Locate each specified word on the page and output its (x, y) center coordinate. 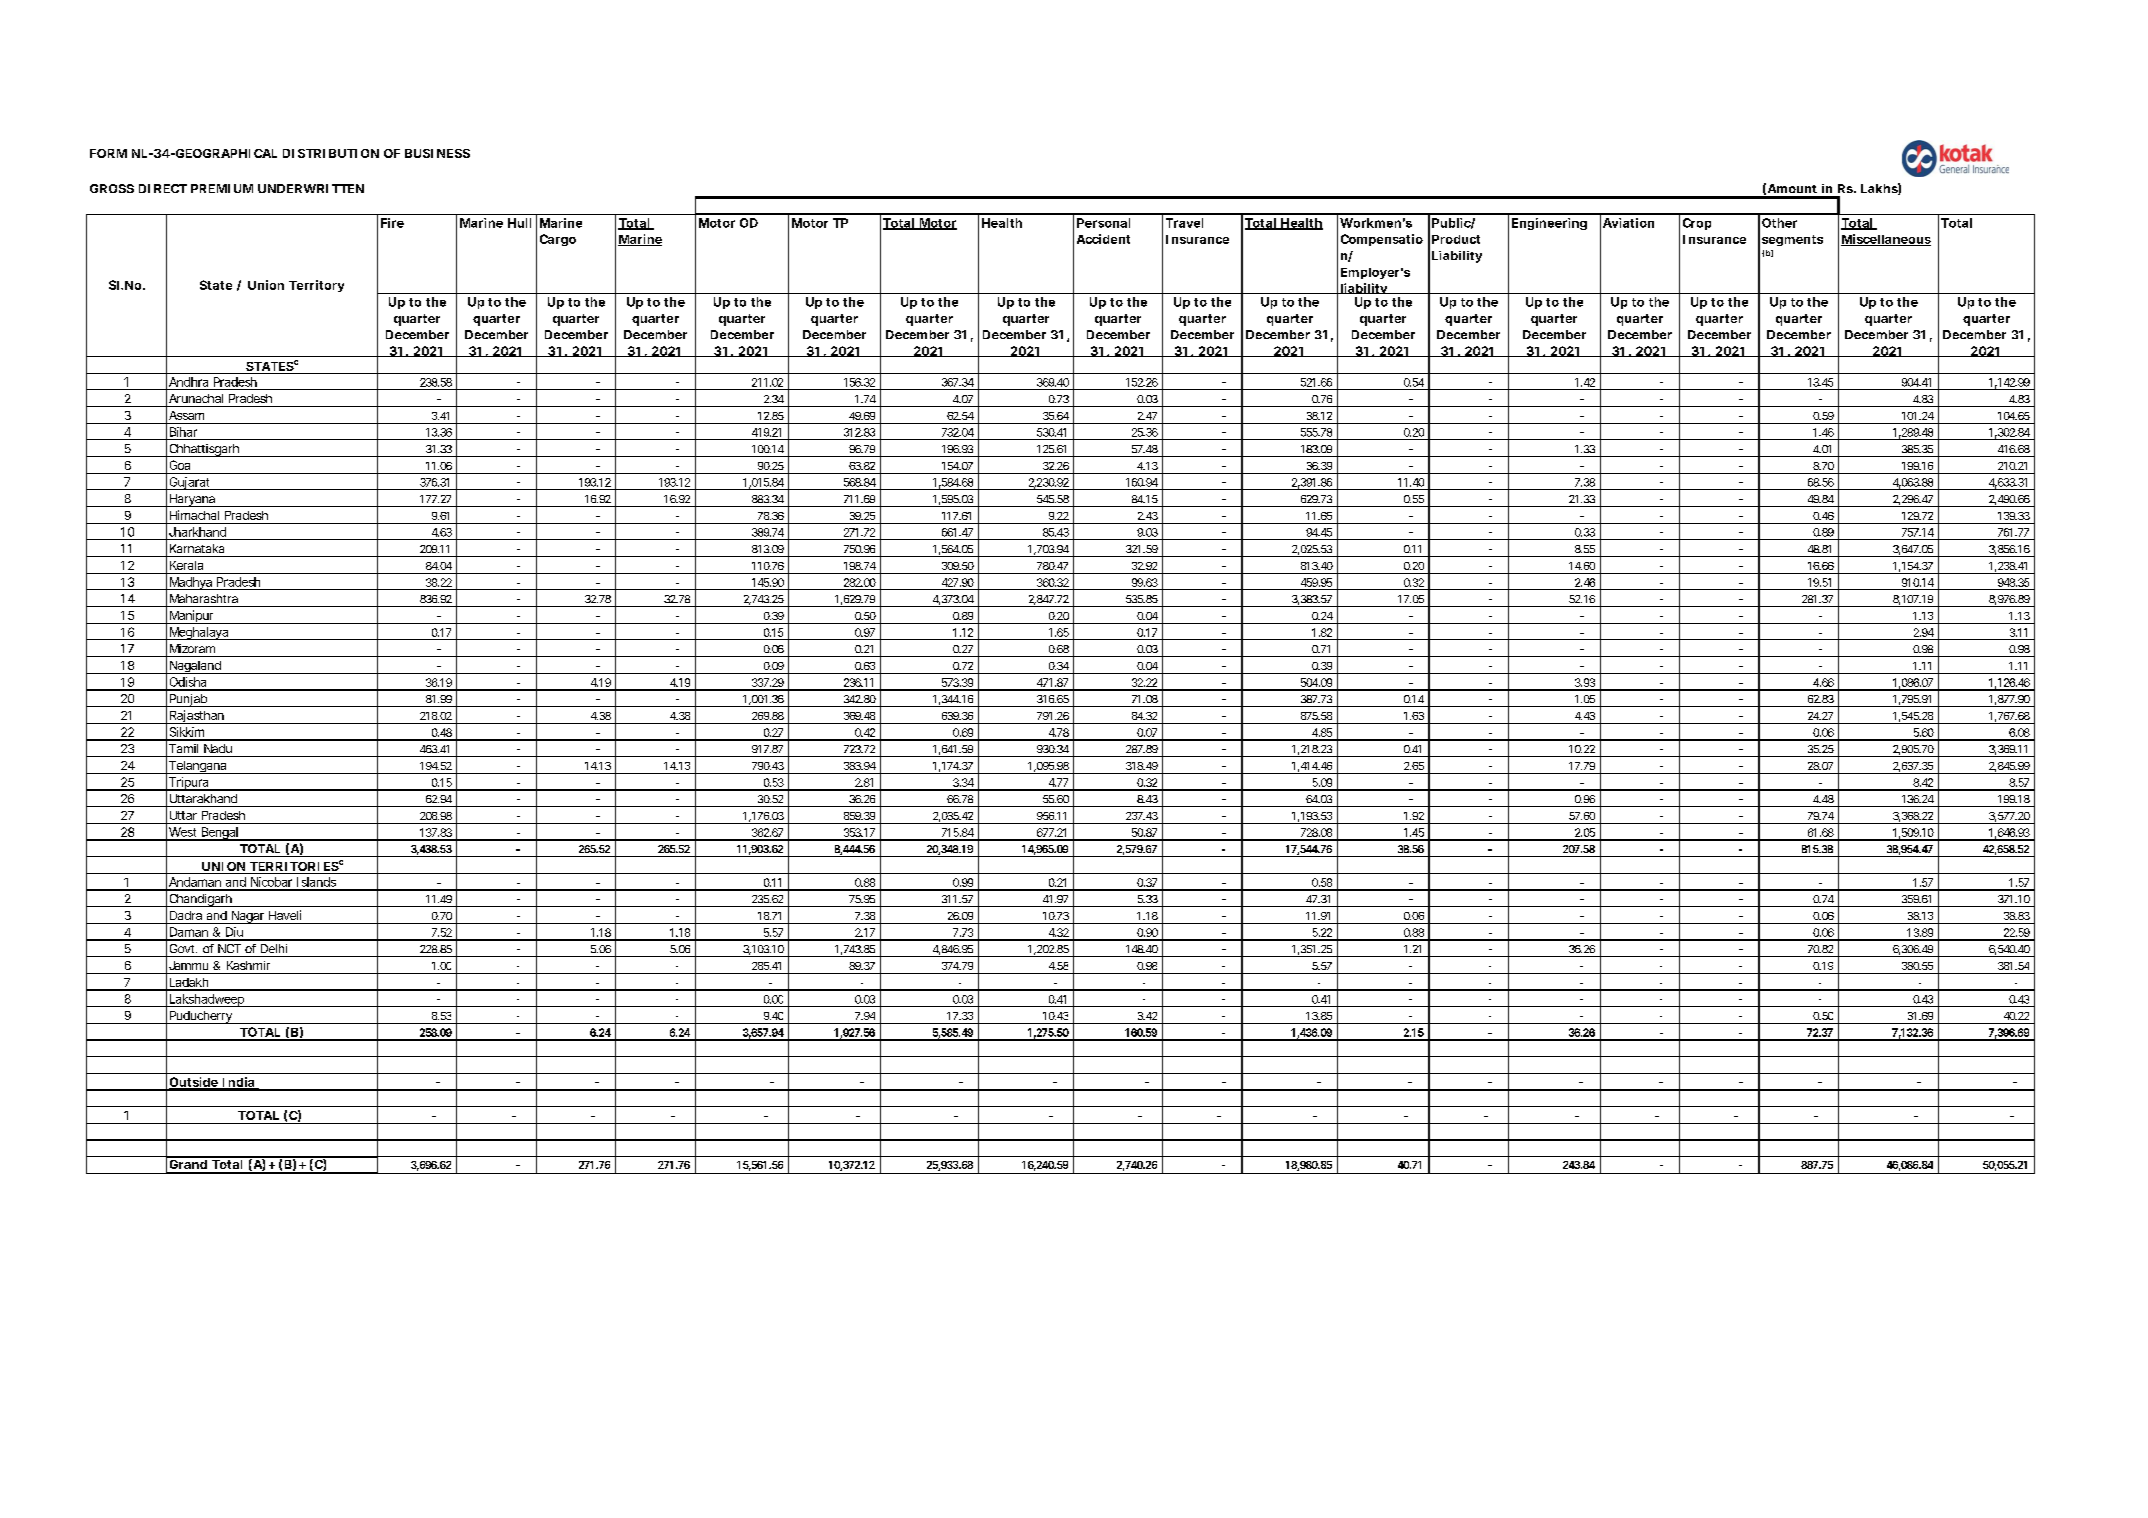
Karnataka (197, 548)
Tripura (189, 784)
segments (1792, 240)
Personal (1103, 223)
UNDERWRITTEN (311, 188)
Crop (1697, 224)
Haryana (193, 500)
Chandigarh (201, 900)
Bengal (220, 834)
